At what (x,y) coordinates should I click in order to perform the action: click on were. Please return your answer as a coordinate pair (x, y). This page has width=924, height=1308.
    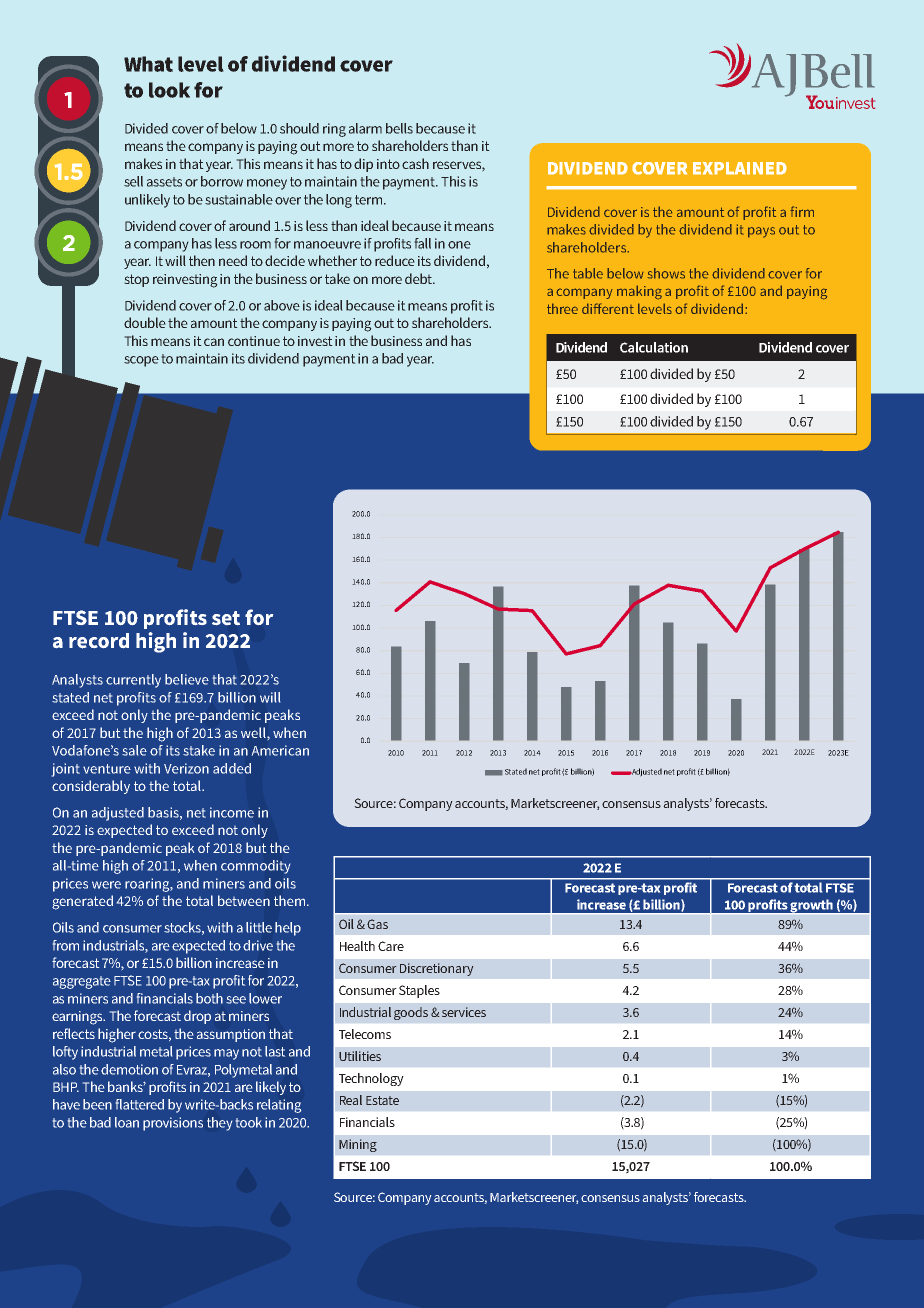
    Looking at the image, I should click on (106, 885).
